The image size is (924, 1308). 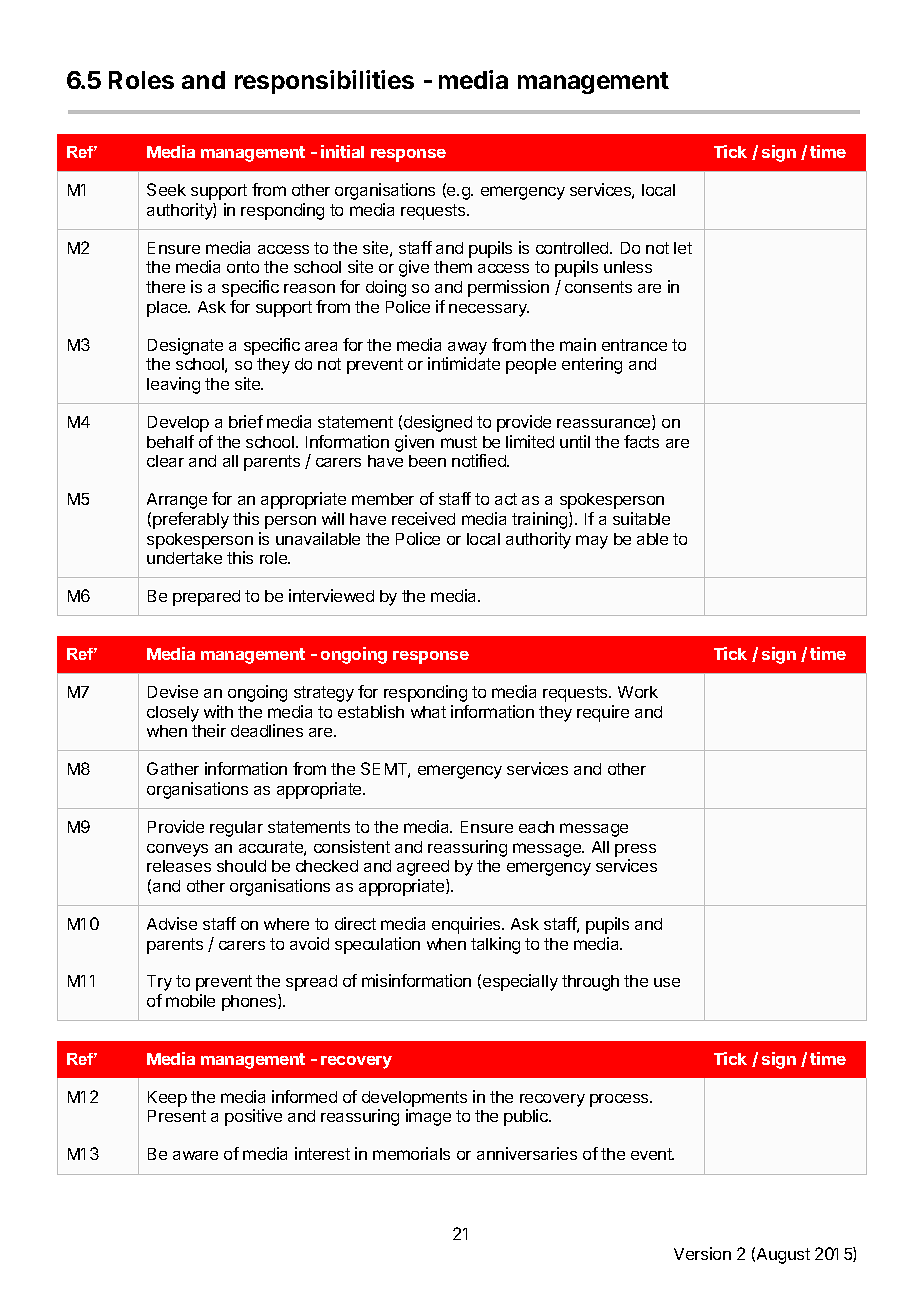 What do you see at coordinates (342, 151) in the page?
I see `initial` at bounding box center [342, 151].
